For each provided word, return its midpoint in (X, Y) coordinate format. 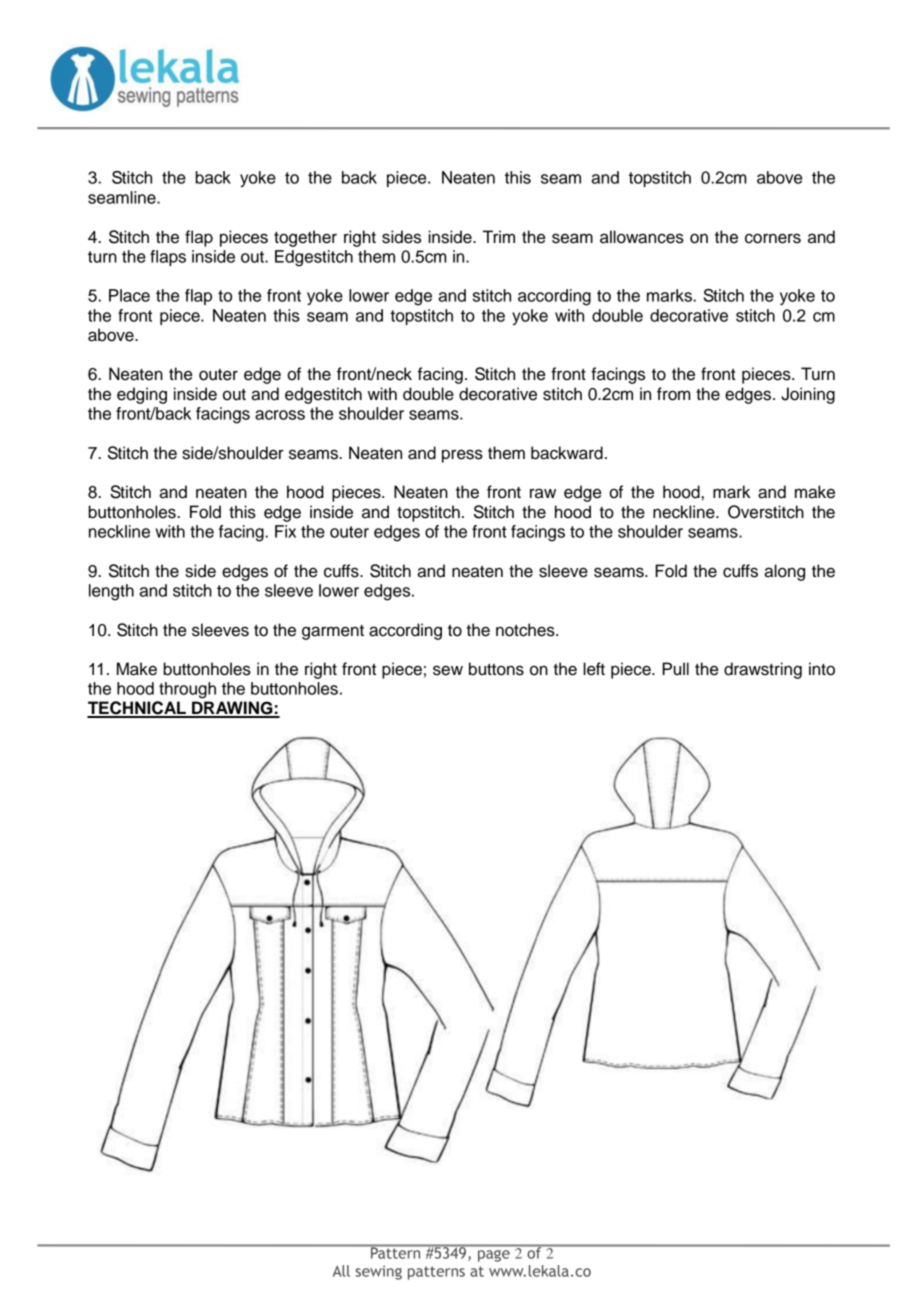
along (784, 572)
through (187, 690)
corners (773, 238)
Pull (675, 669)
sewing (378, 1273)
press (462, 456)
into (822, 669)
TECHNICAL (137, 709)
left (594, 669)
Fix (285, 531)
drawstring (763, 670)
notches (526, 630)
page (494, 1256)
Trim (499, 236)
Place (129, 295)
